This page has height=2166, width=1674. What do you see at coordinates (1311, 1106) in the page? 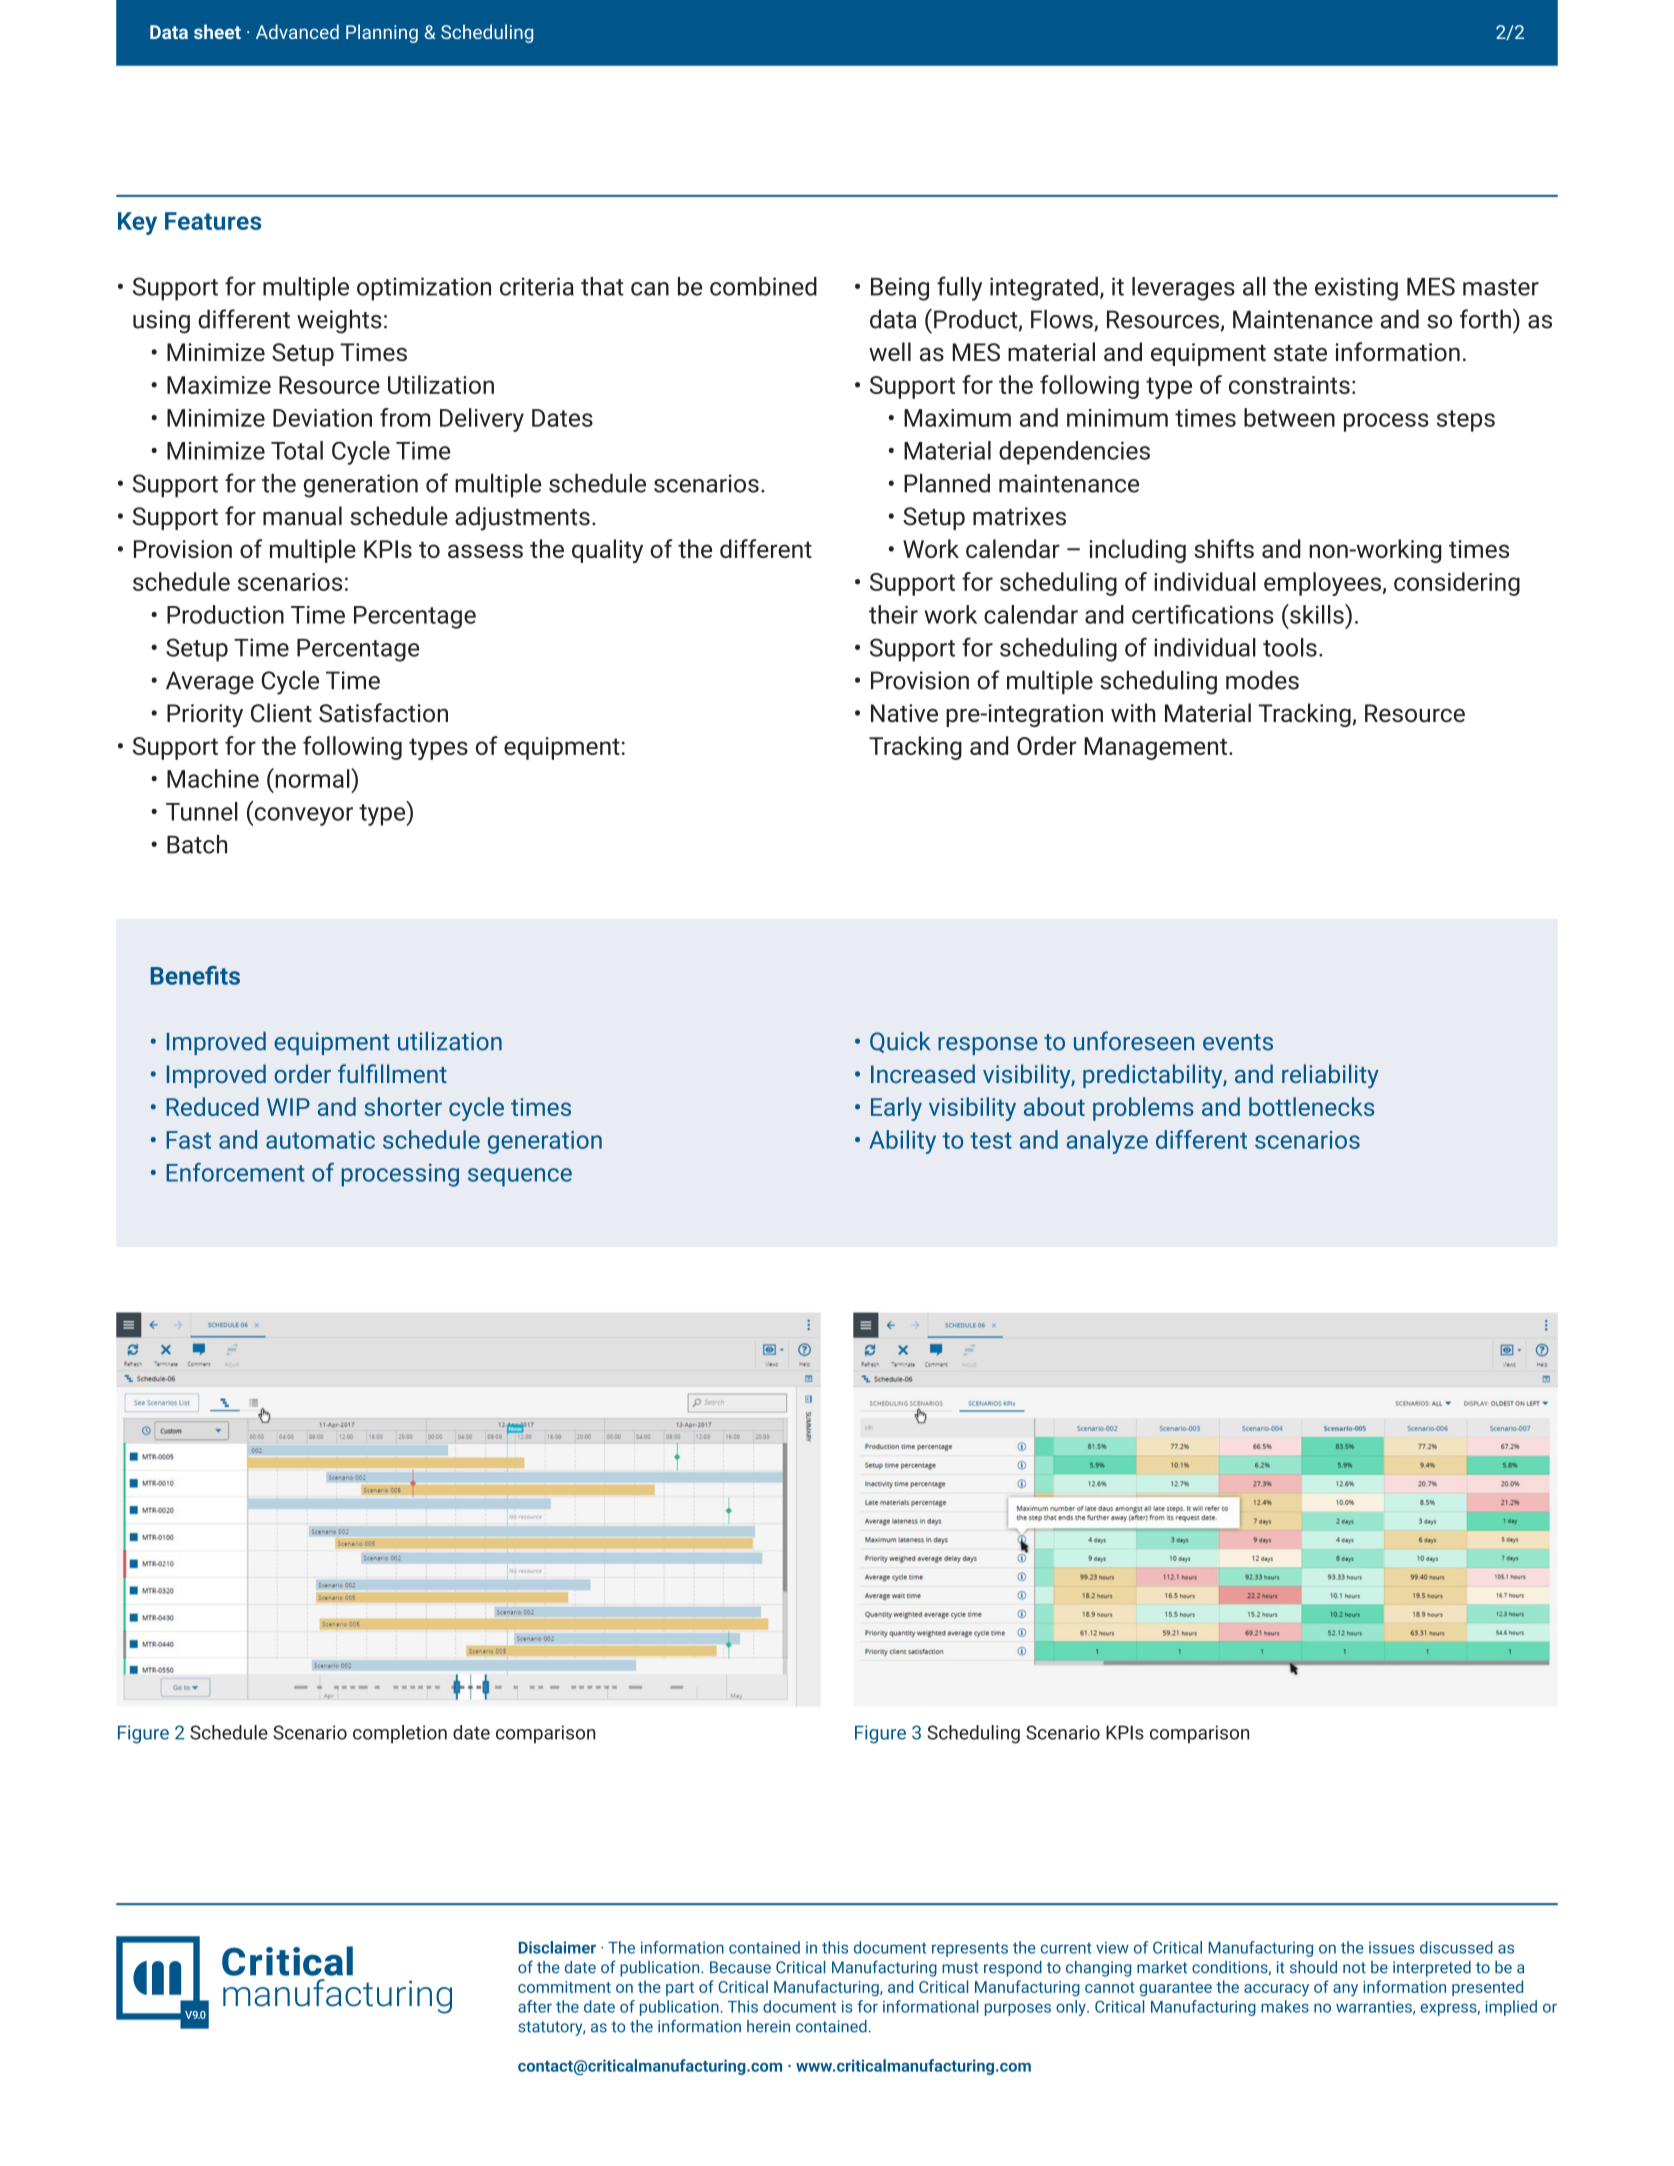
I see `bottlenecks` at bounding box center [1311, 1106].
